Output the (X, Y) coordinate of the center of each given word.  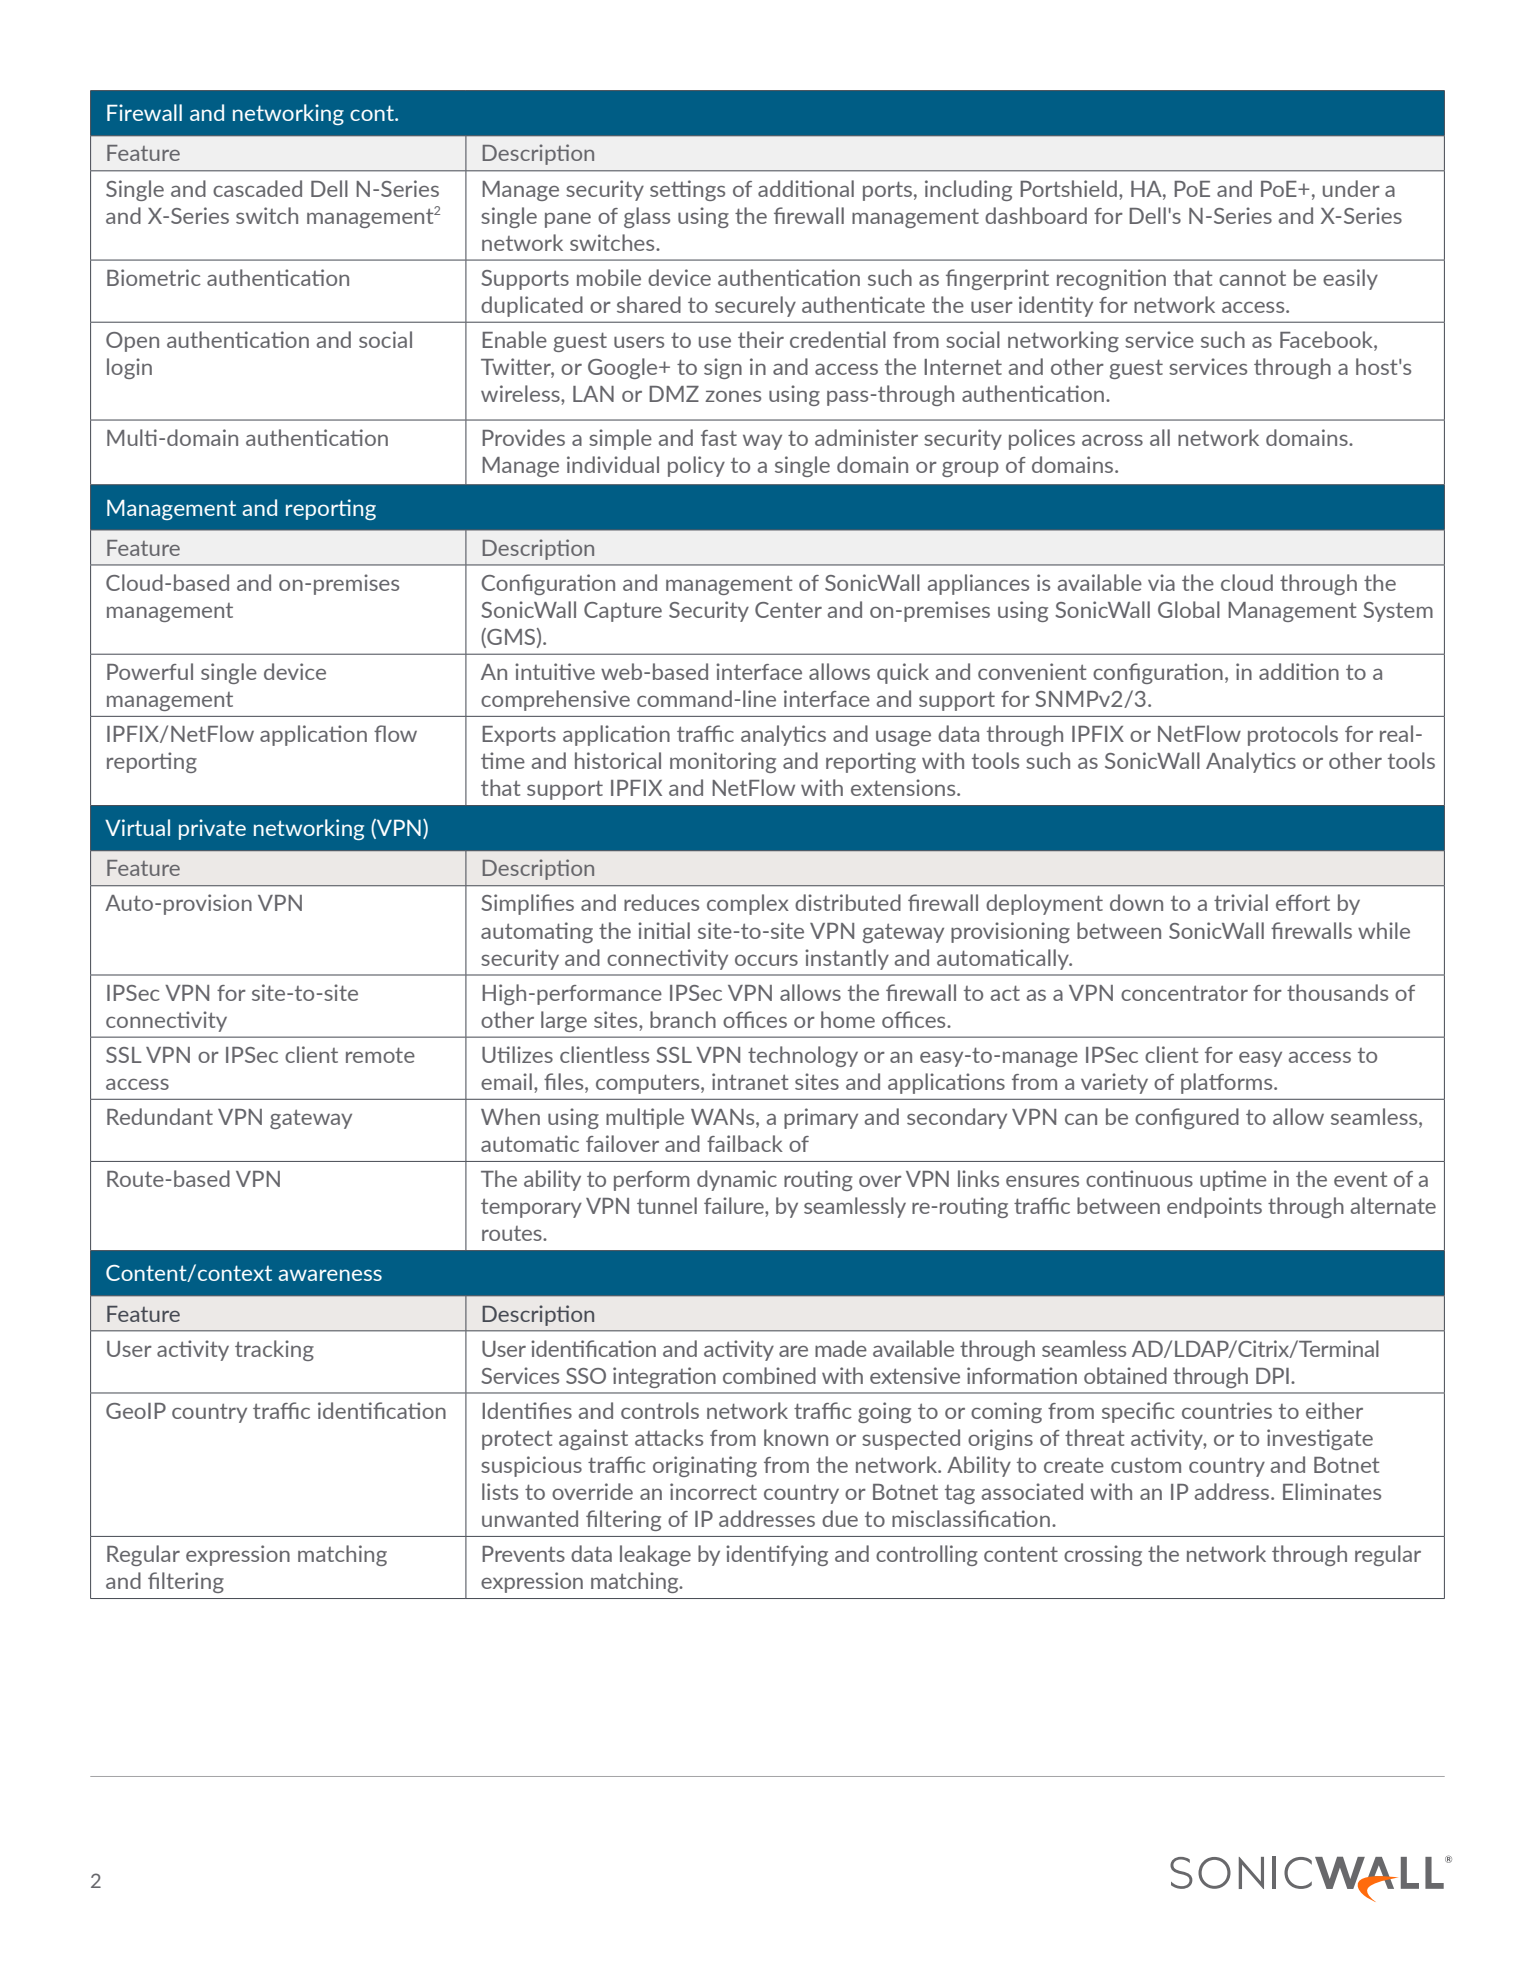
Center (788, 610)
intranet (750, 1081)
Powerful (150, 671)
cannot (1252, 278)
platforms (1228, 1083)
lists (500, 1491)
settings (687, 190)
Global (1189, 609)
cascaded (257, 188)
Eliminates (1332, 1491)
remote (380, 1055)
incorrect (713, 1491)
